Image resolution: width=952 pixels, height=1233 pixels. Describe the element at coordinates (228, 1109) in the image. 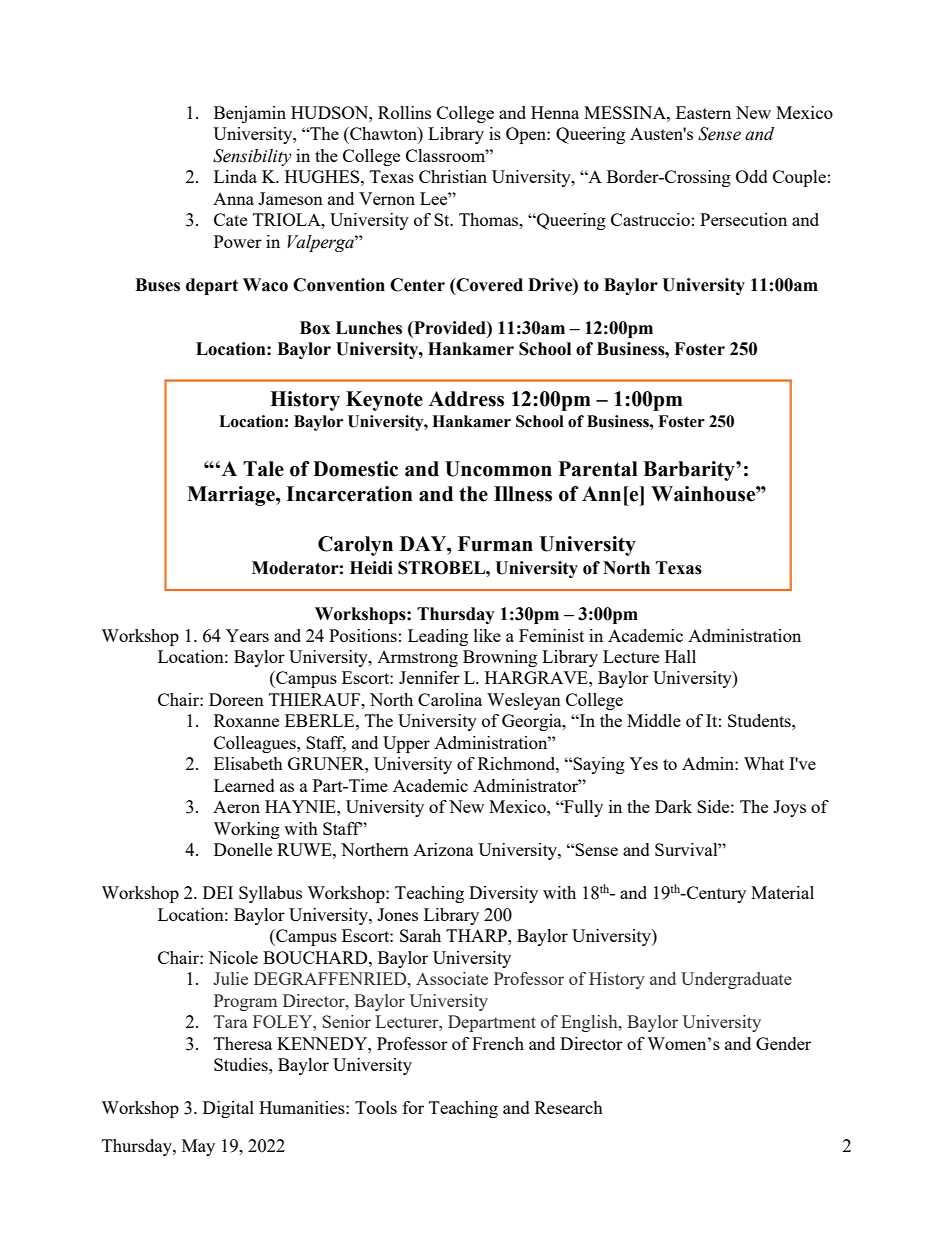

I see `Digital` at that location.
